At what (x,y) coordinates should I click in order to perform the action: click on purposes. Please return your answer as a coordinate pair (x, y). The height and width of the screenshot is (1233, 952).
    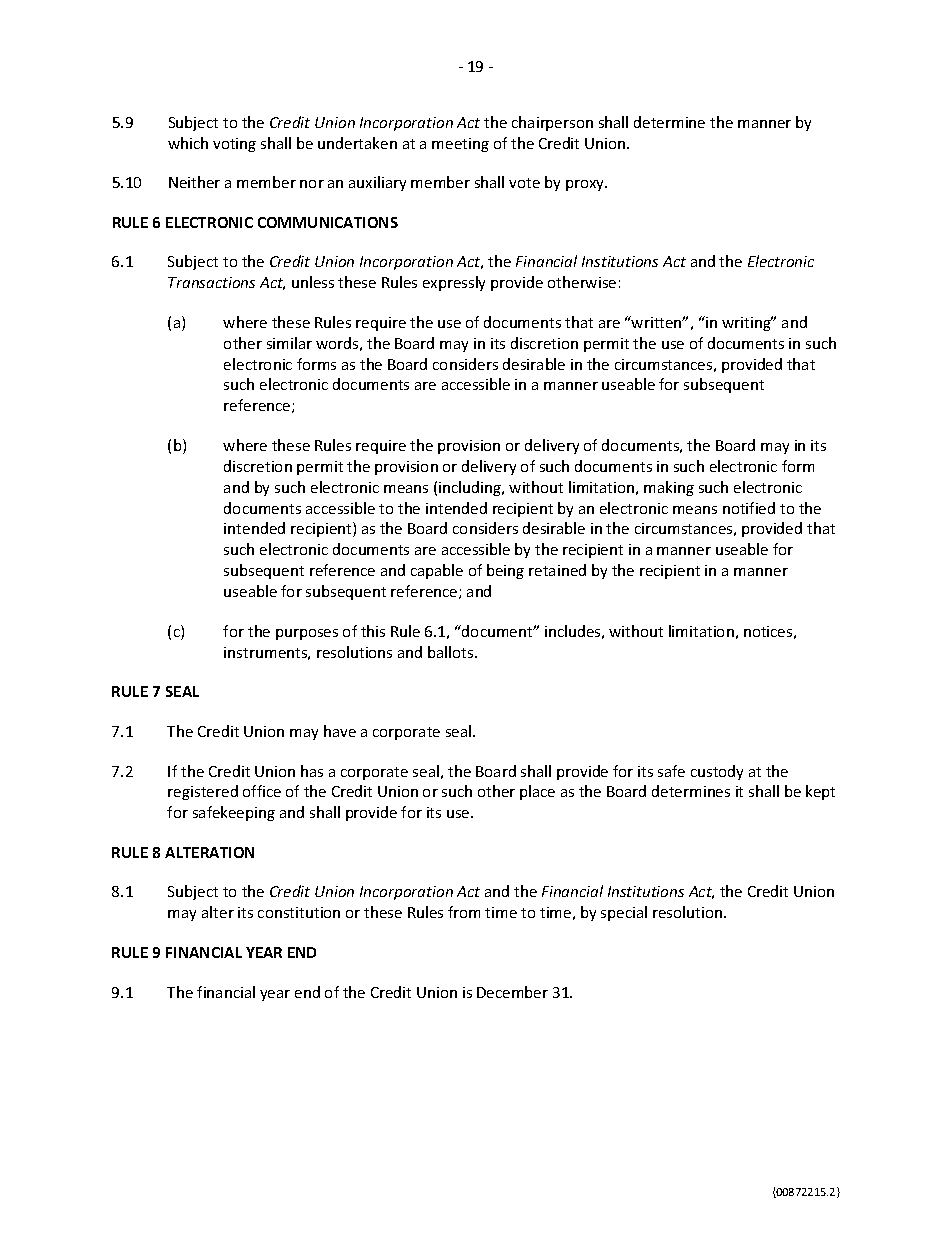
    Looking at the image, I should click on (307, 634).
